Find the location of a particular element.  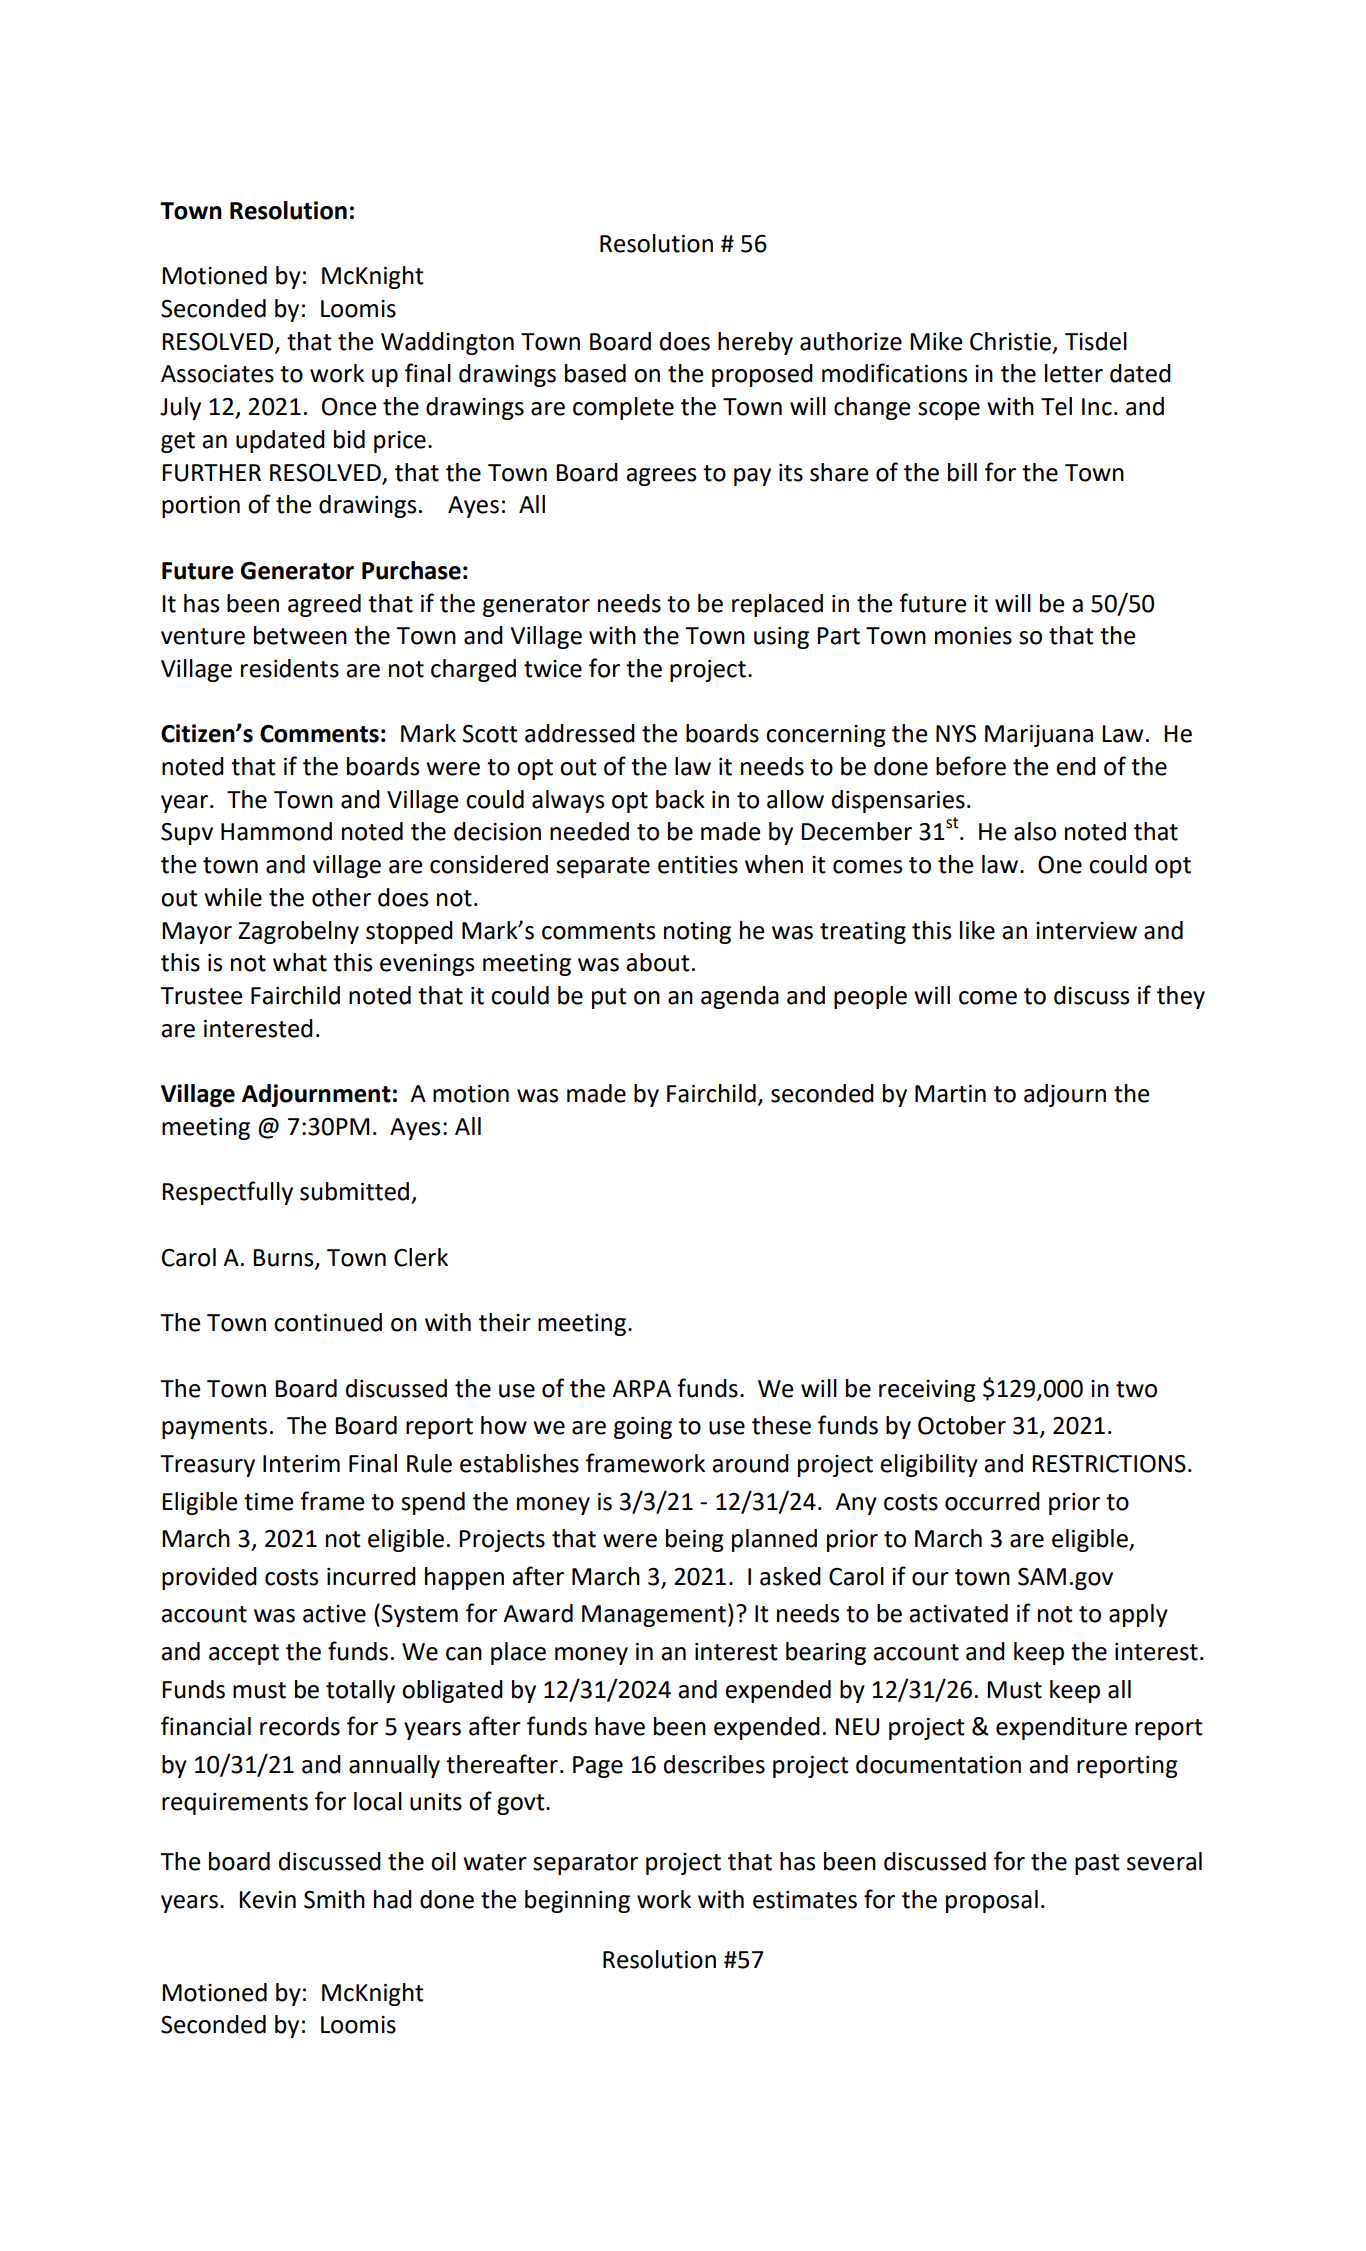

being is located at coordinates (695, 1540).
